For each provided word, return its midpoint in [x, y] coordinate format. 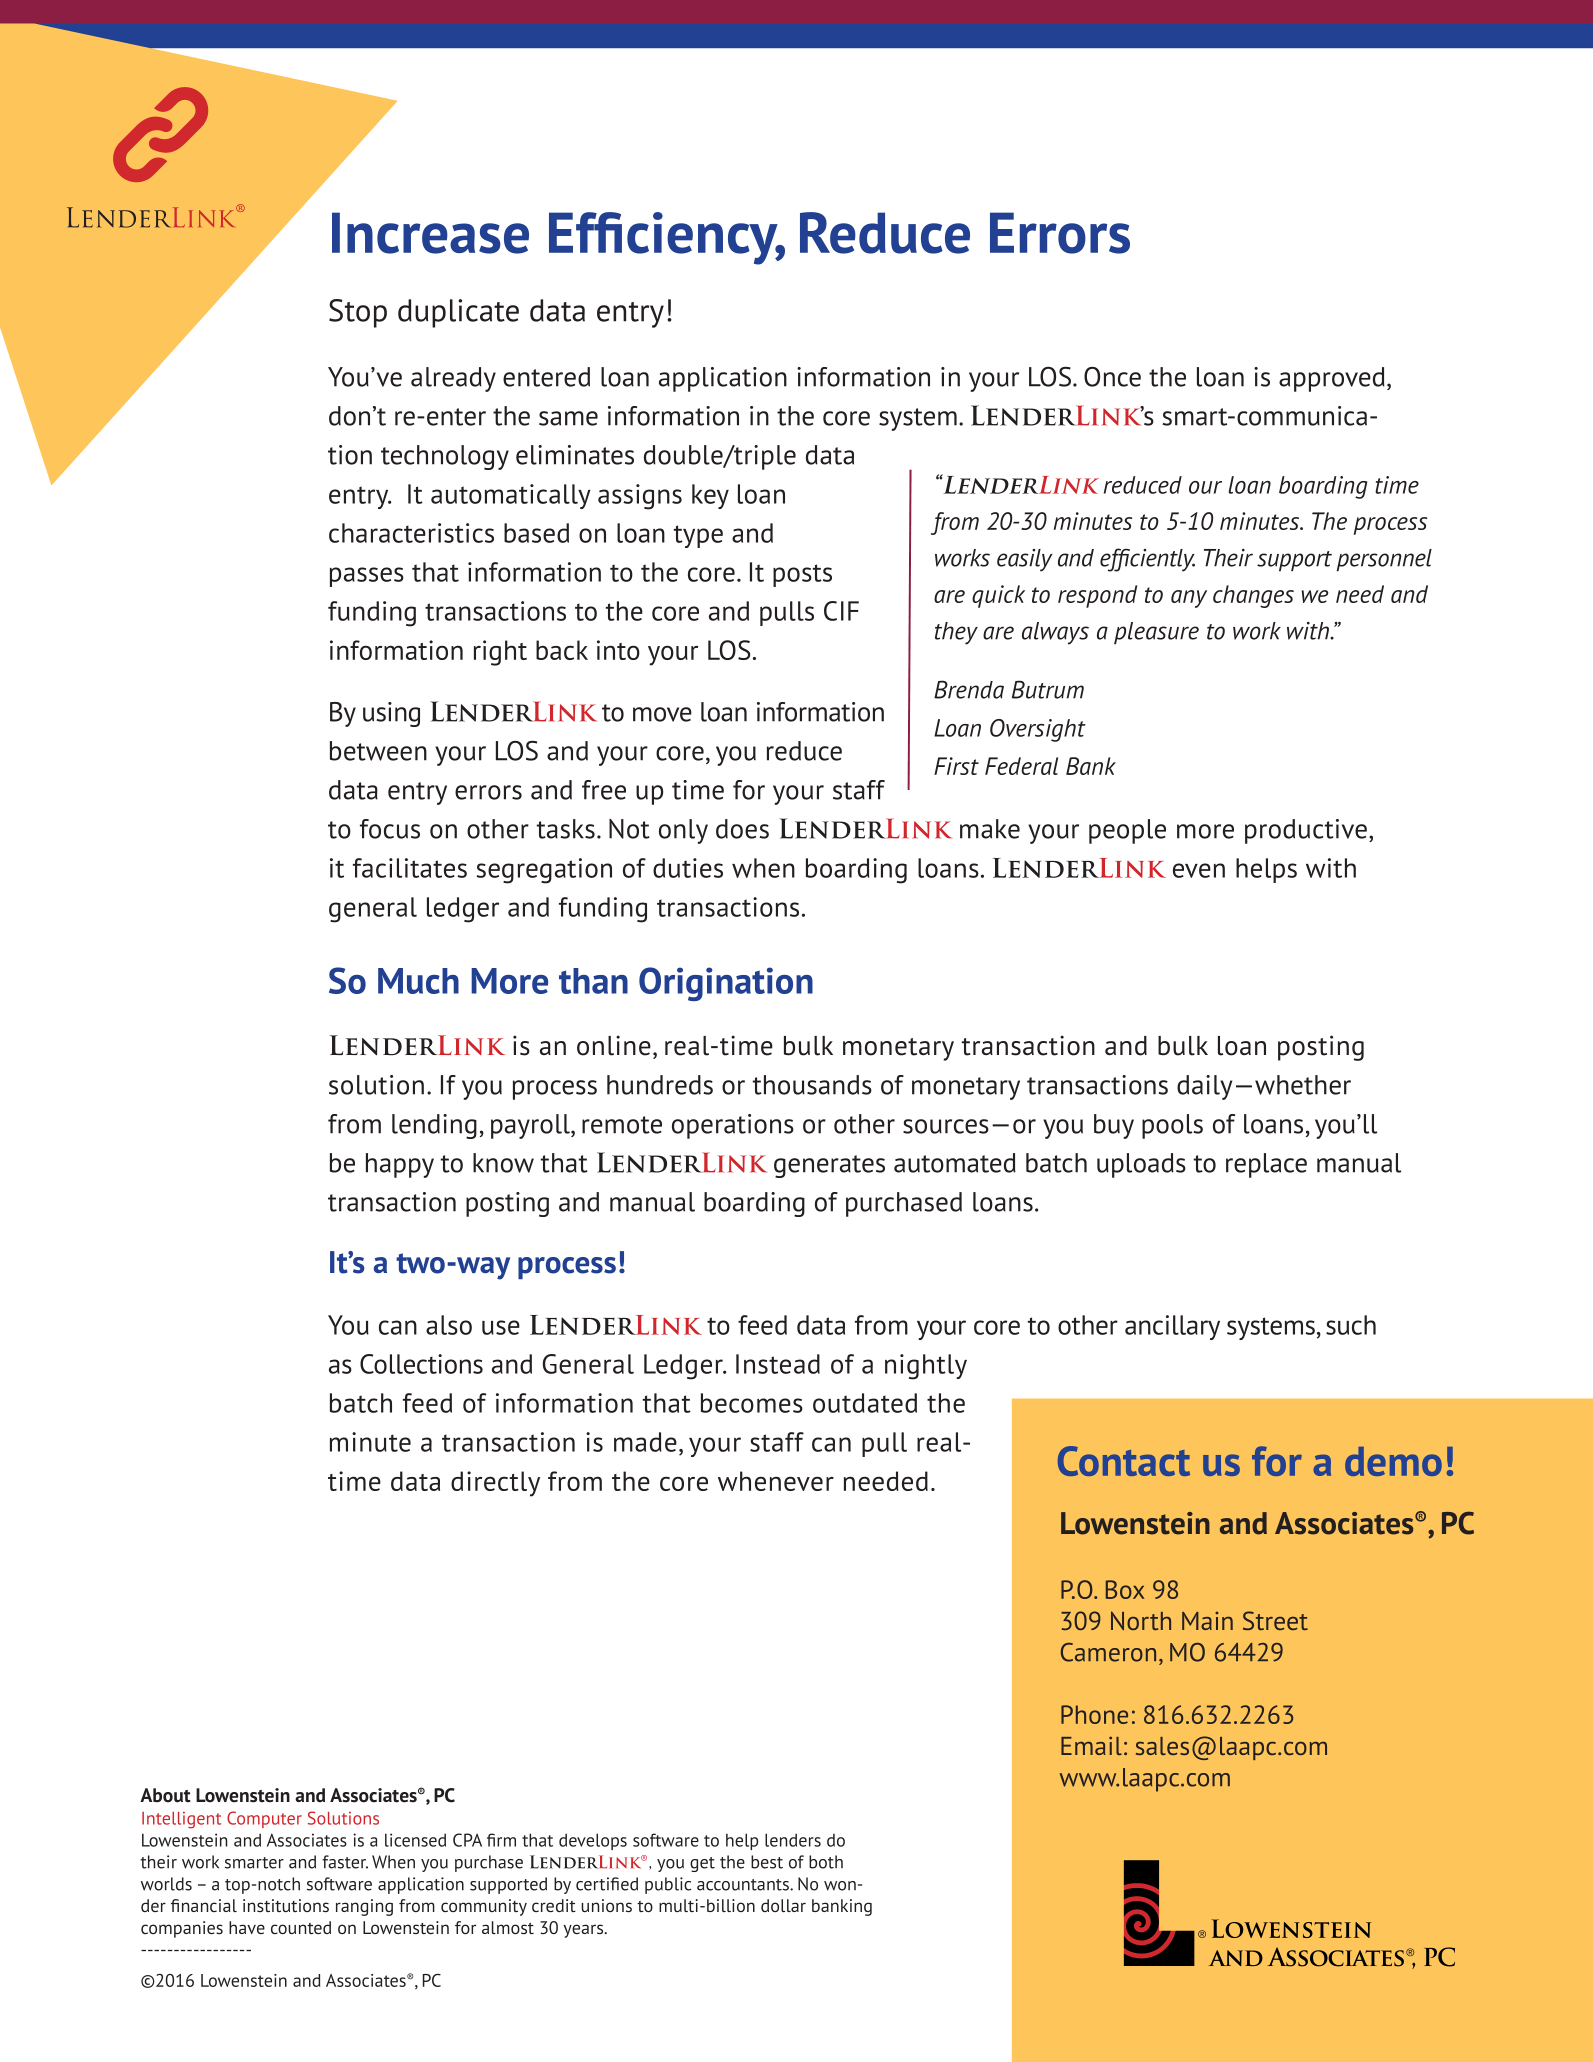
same [568, 418]
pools [1172, 1126]
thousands [812, 1085]
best [767, 1862]
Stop [358, 313]
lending [434, 1126]
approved [1332, 379]
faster [345, 1862]
